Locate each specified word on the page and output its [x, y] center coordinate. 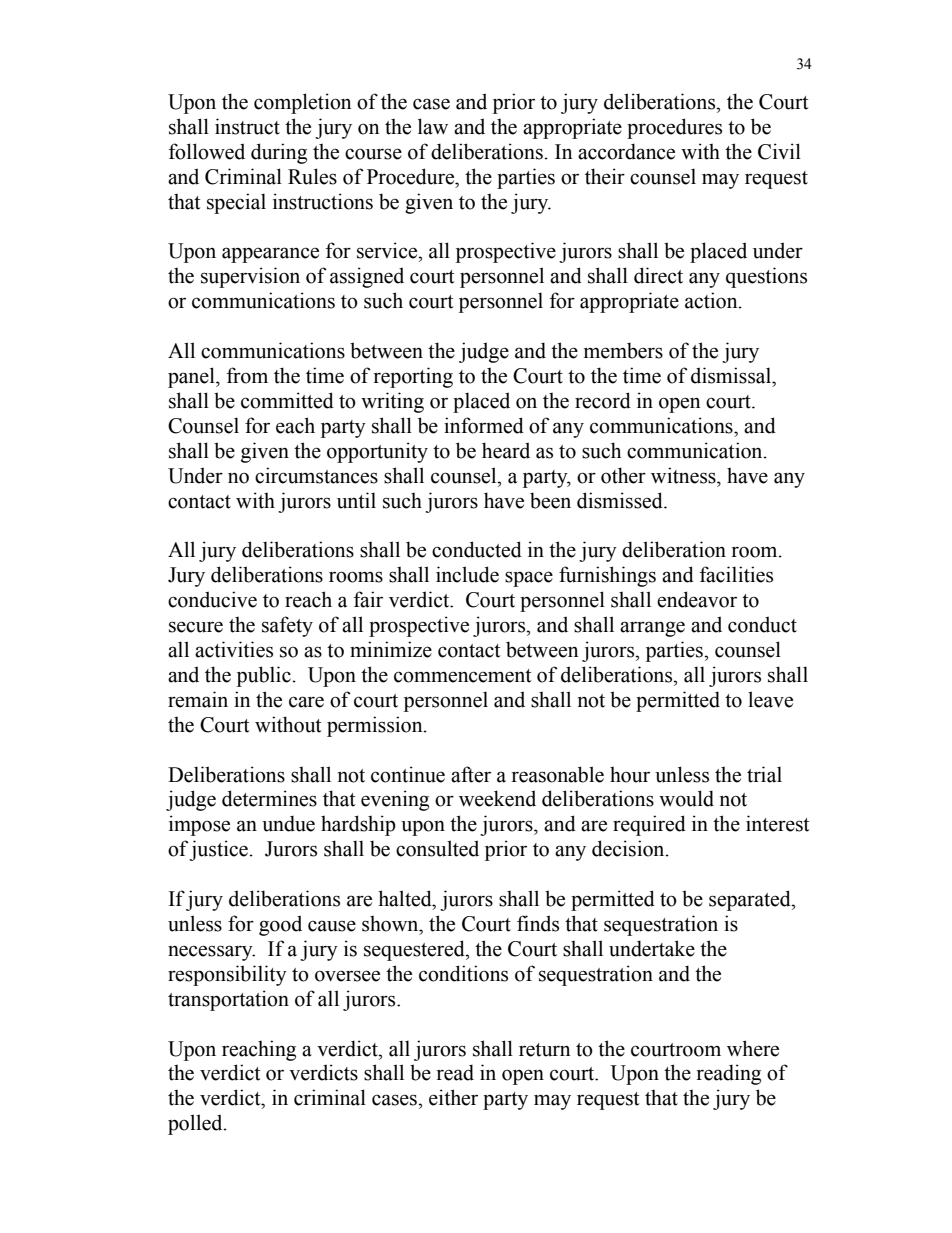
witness [684, 475]
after [471, 774]
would [686, 798]
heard [506, 450]
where [753, 1048]
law [433, 126]
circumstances [316, 475]
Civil [779, 151]
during [279, 153]
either [453, 1097]
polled [196, 1124]
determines [269, 798]
